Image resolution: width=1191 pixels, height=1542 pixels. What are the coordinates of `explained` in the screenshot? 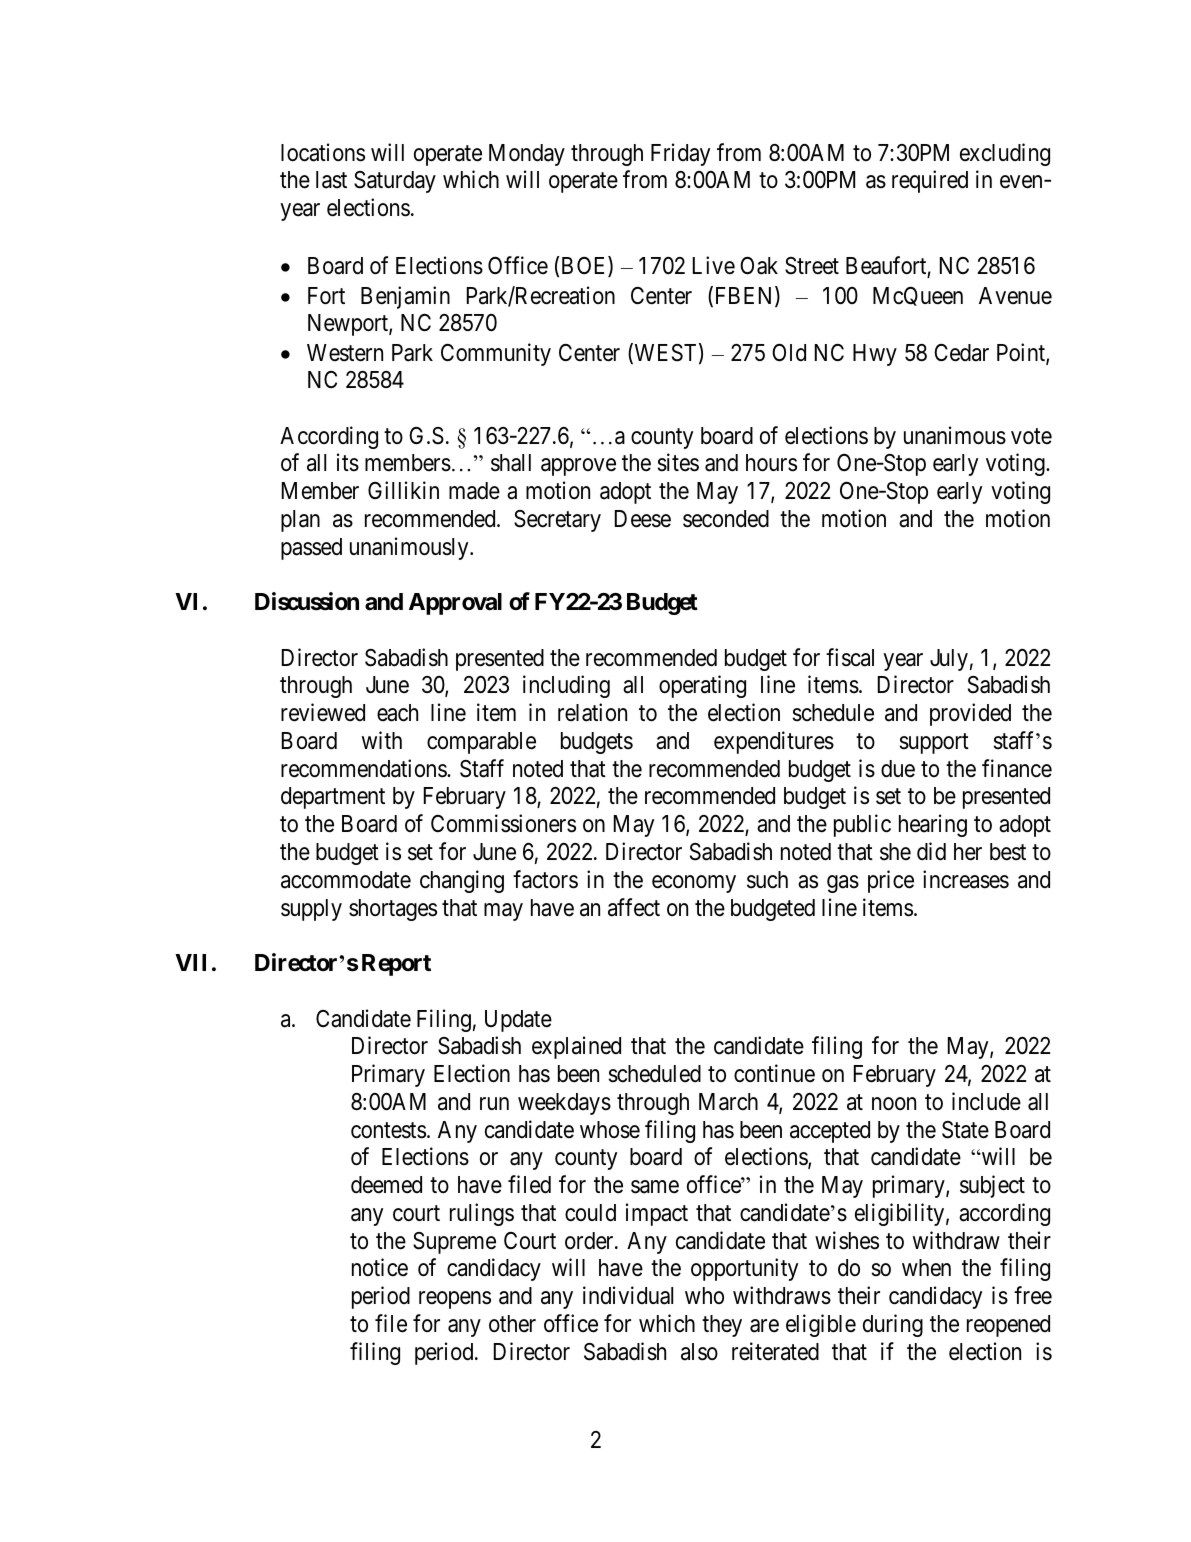 It's located at (576, 1047).
